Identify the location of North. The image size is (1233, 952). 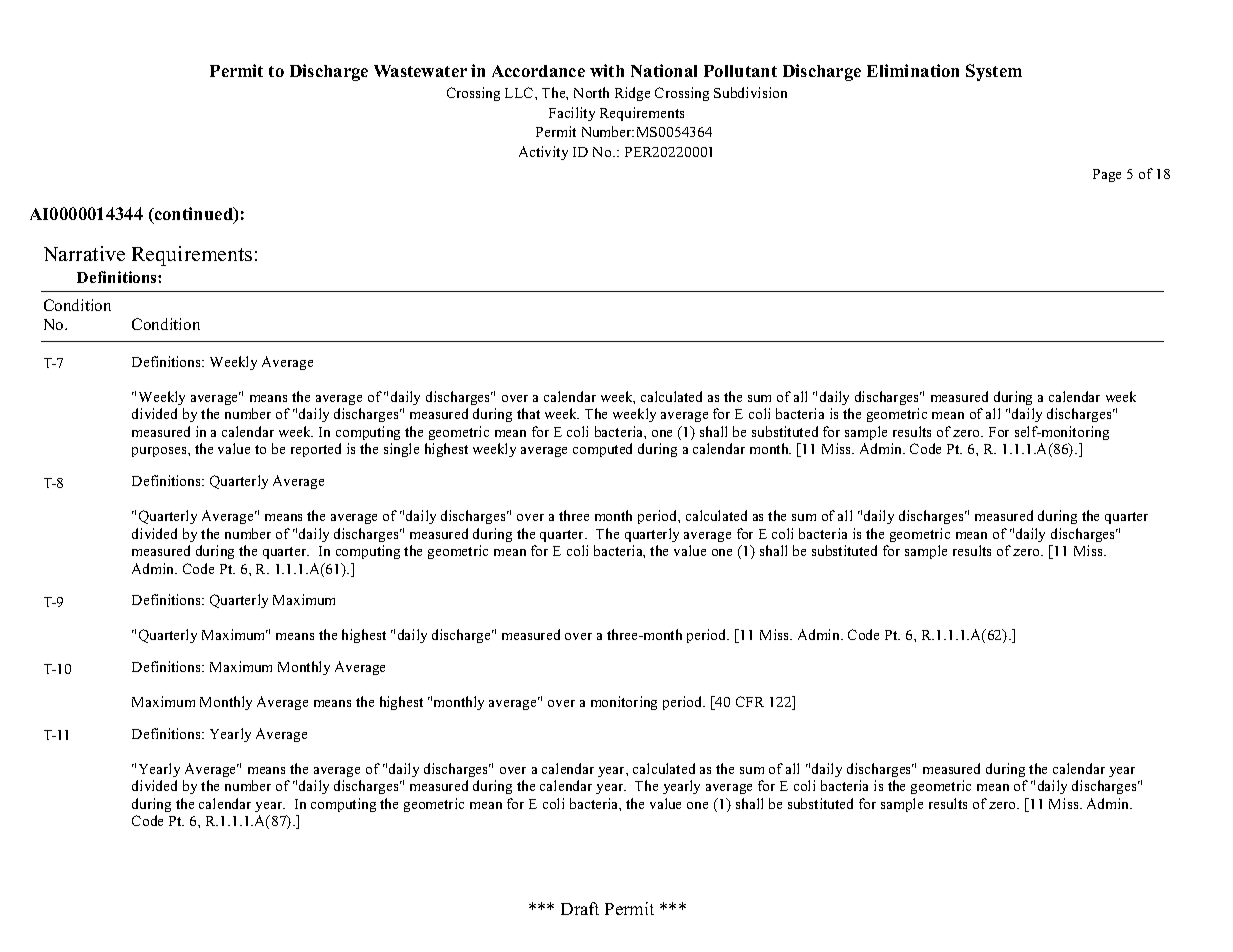
(591, 92).
